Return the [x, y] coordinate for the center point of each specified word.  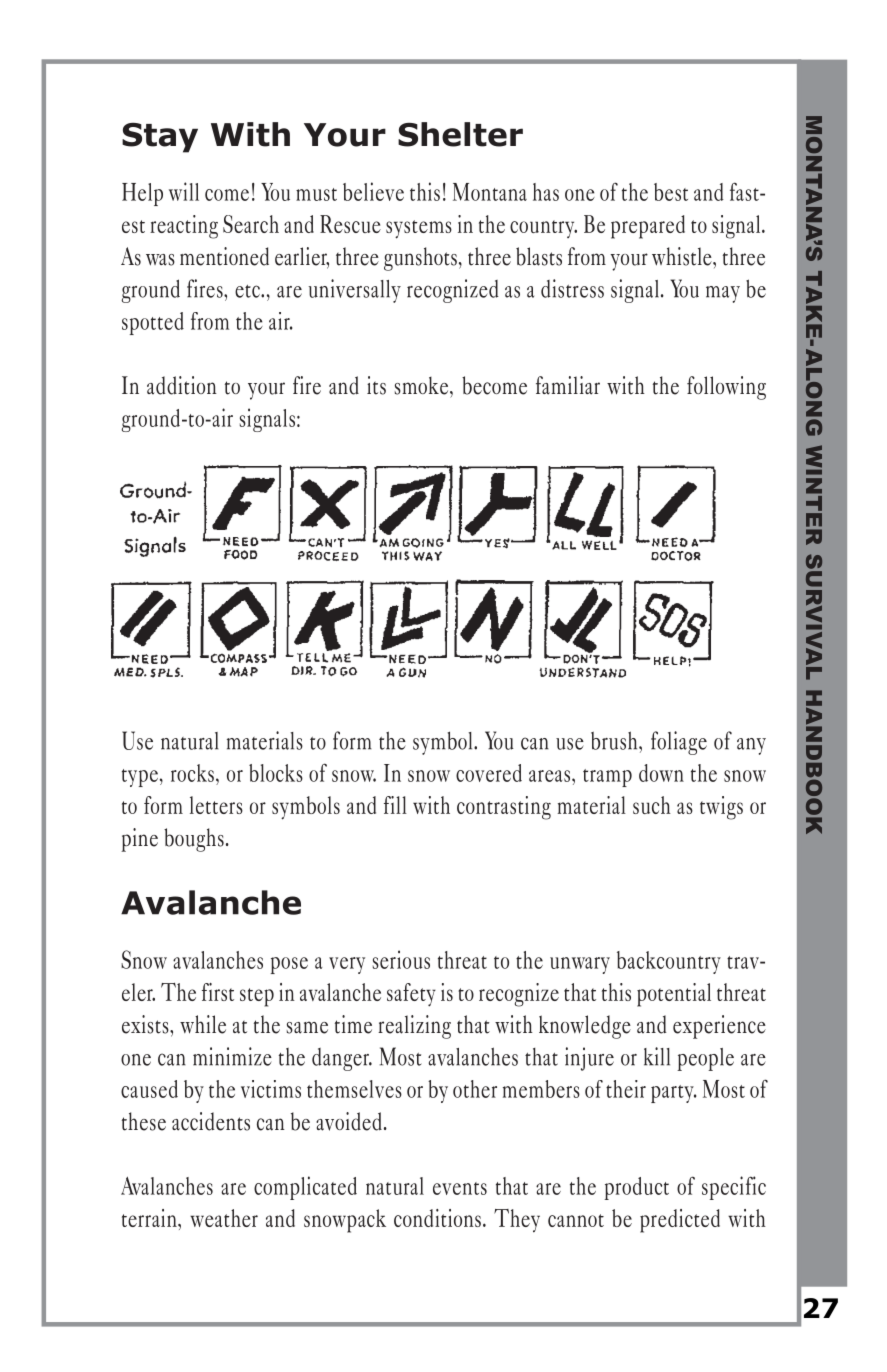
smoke [423, 386]
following [726, 388]
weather [224, 1218]
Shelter [460, 134]
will [184, 191]
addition [182, 385]
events [460, 1188]
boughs [194, 840]
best [671, 192]
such [652, 805]
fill [395, 805]
